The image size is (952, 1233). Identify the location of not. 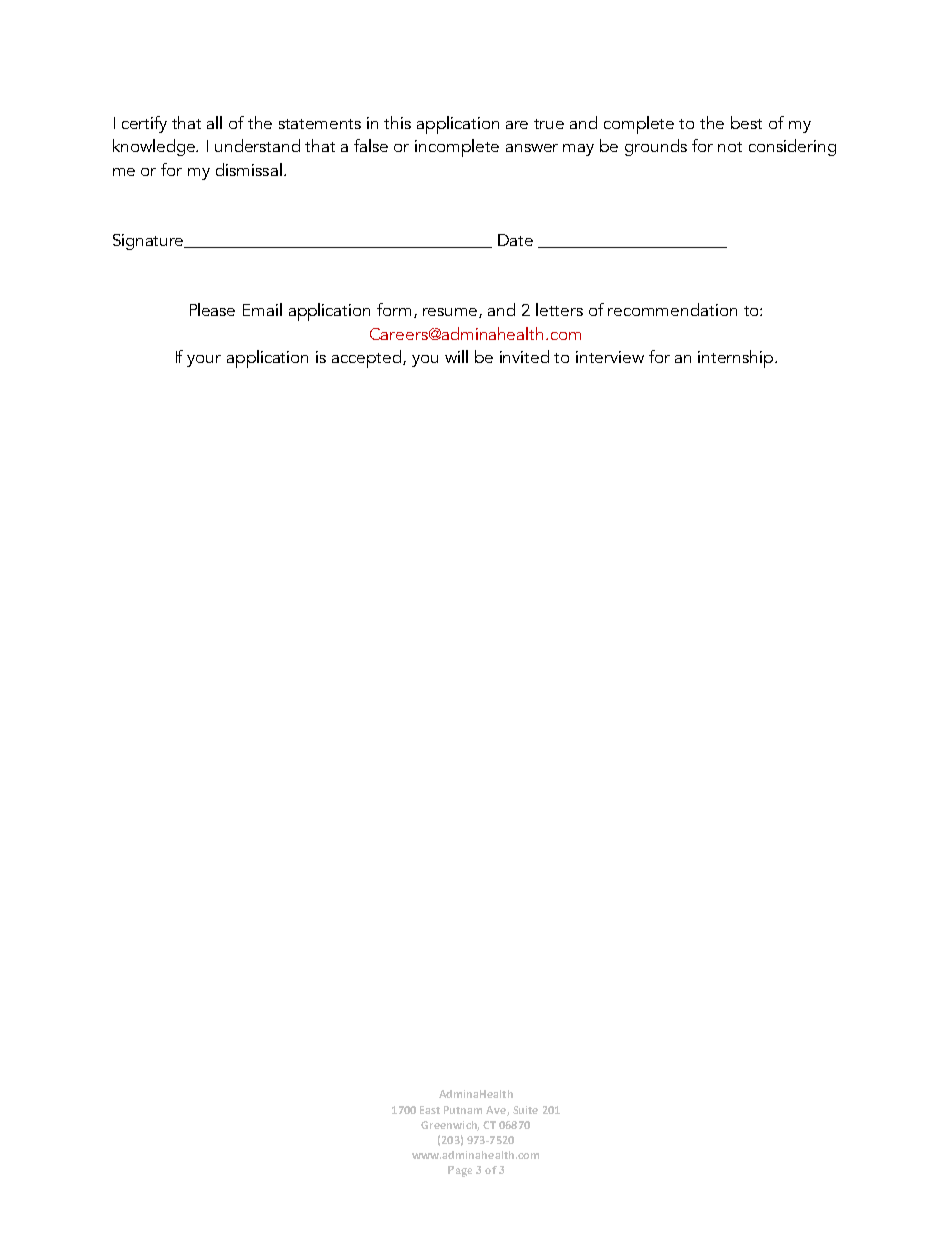
(730, 147).
